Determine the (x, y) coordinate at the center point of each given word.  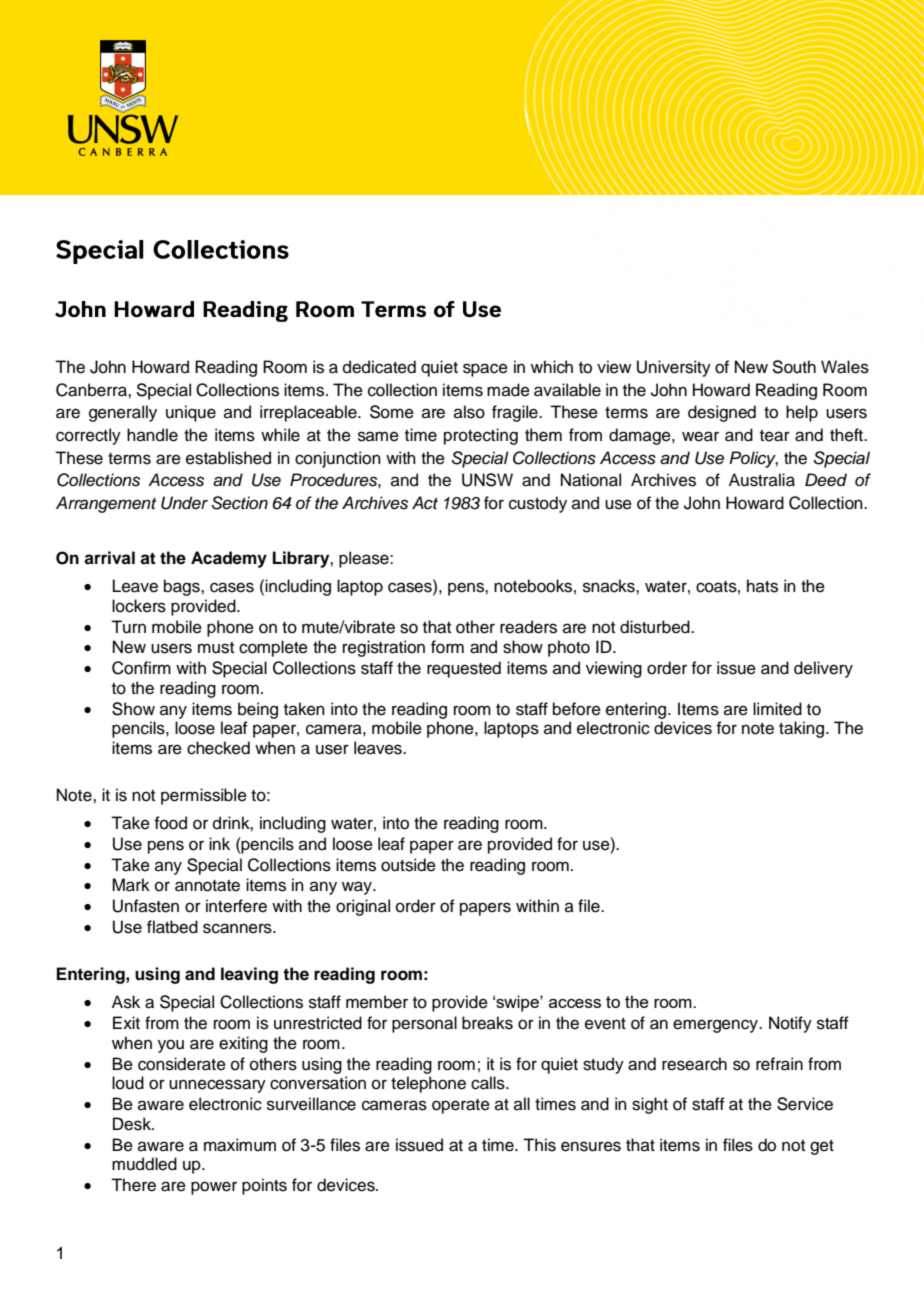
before (577, 709)
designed (722, 413)
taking (801, 729)
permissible (204, 796)
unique (191, 413)
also (469, 412)
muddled (144, 1164)
